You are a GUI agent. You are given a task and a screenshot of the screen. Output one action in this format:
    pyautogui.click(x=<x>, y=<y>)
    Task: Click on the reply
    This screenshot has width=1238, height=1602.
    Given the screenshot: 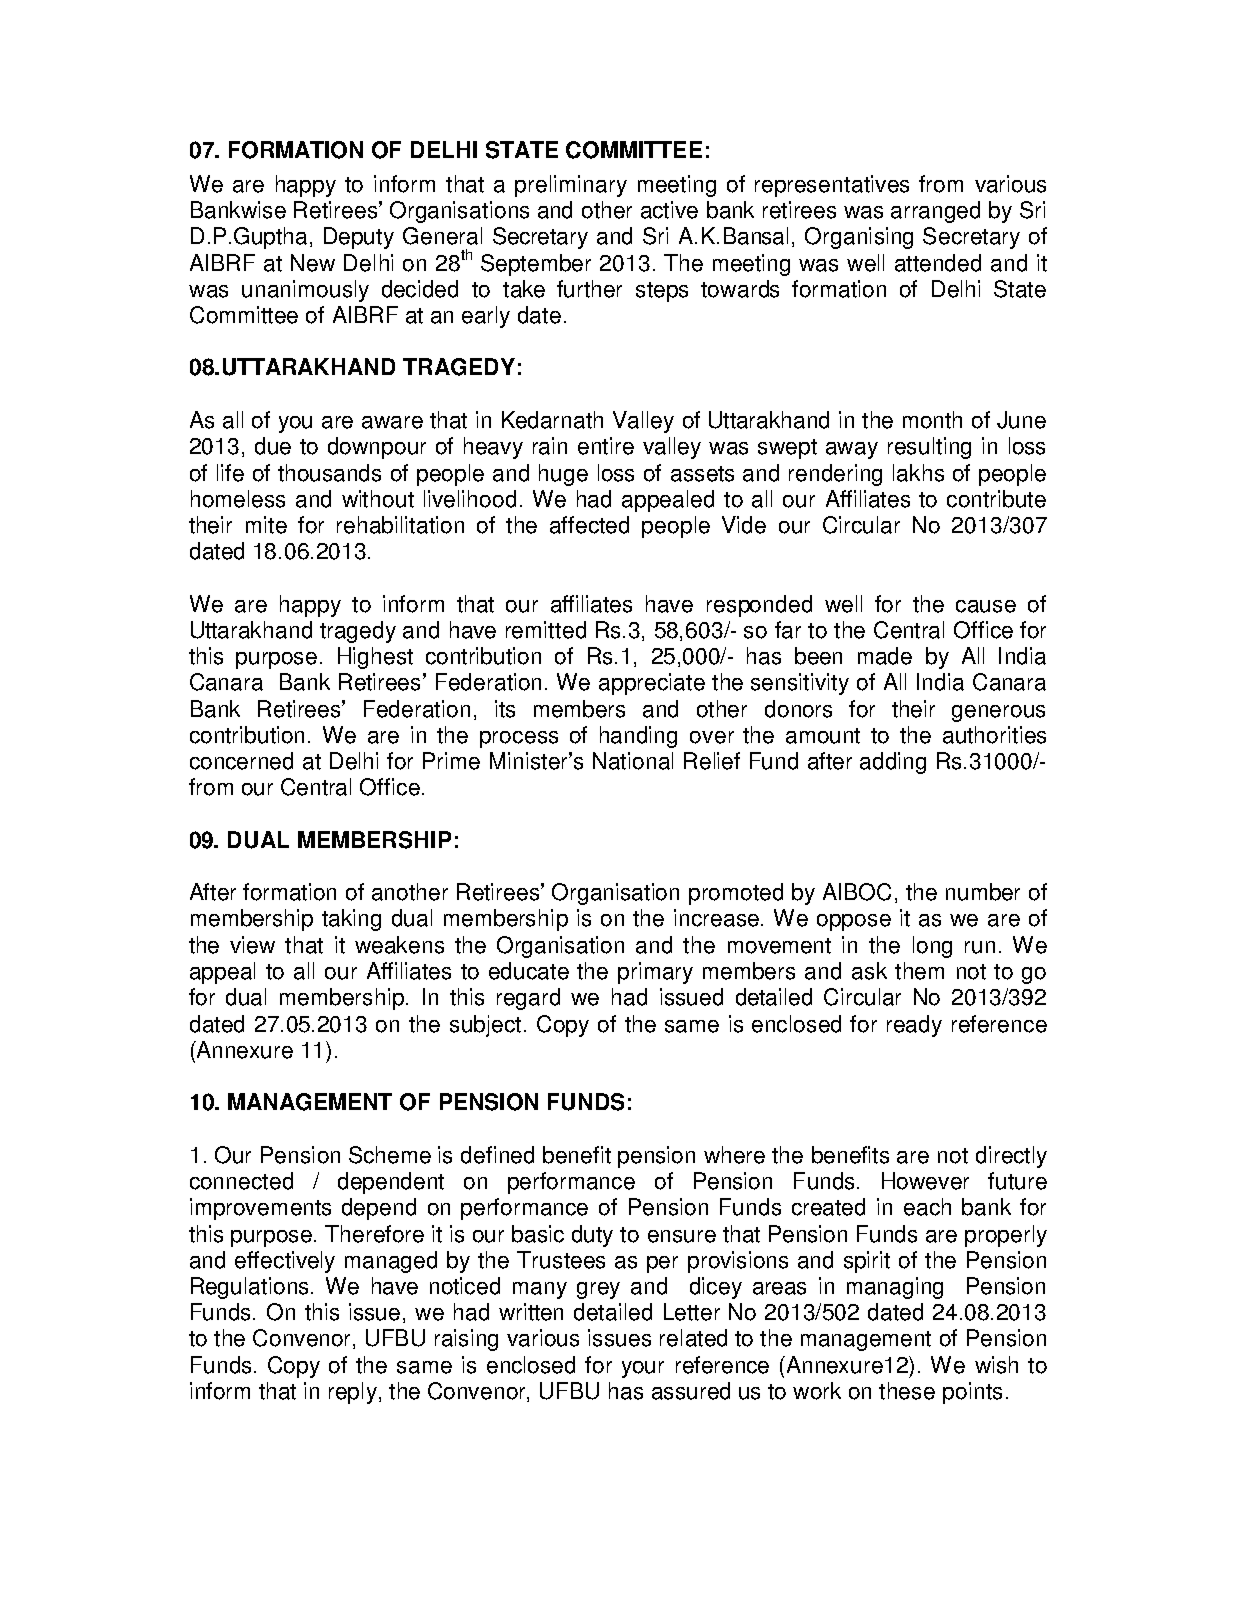 What is the action you would take?
    pyautogui.click(x=353, y=1393)
